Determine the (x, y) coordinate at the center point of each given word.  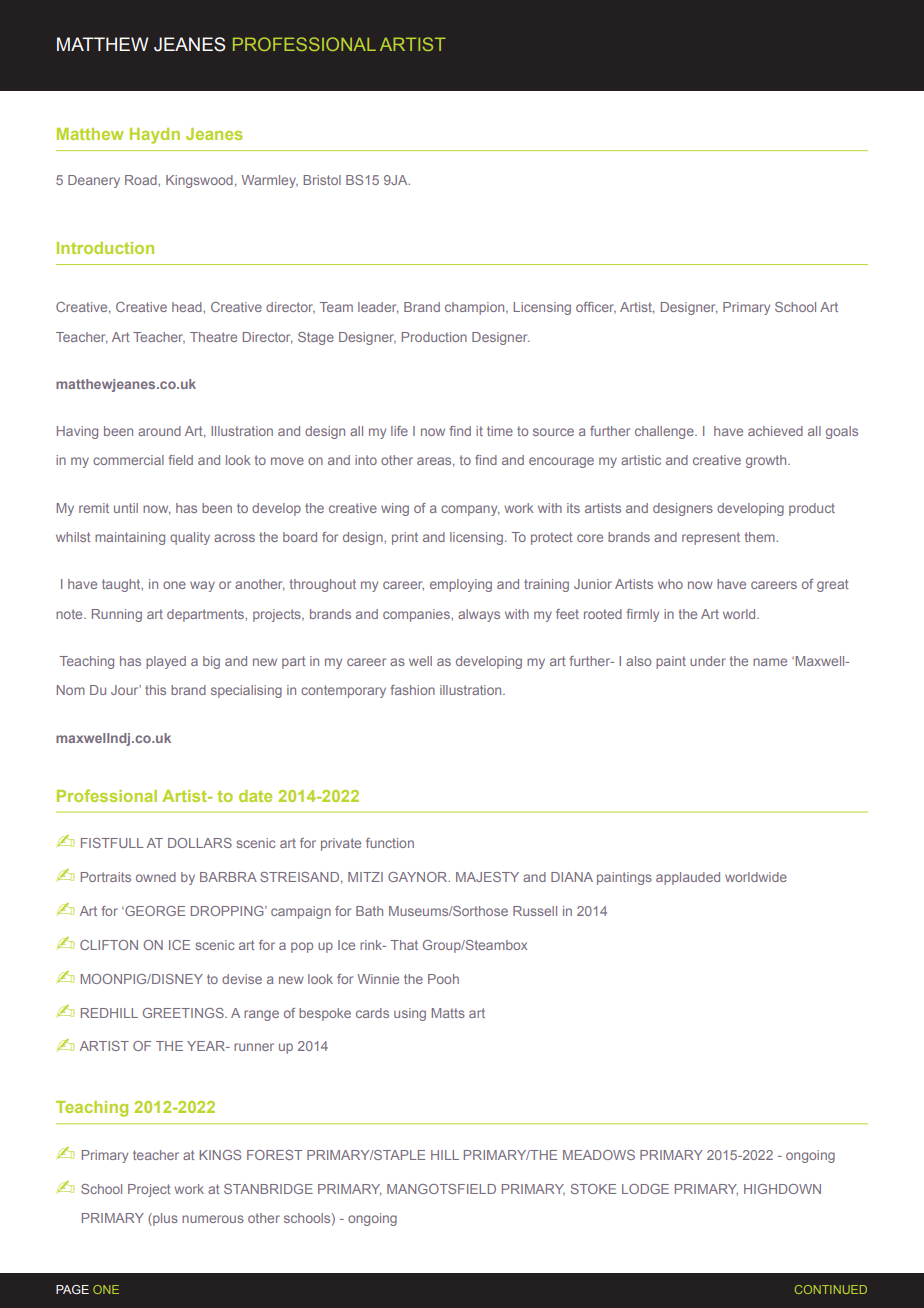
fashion (412, 690)
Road (142, 180)
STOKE (593, 1189)
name (770, 662)
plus (164, 1219)
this (155, 690)
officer (596, 308)
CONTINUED (831, 1289)
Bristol (322, 180)
